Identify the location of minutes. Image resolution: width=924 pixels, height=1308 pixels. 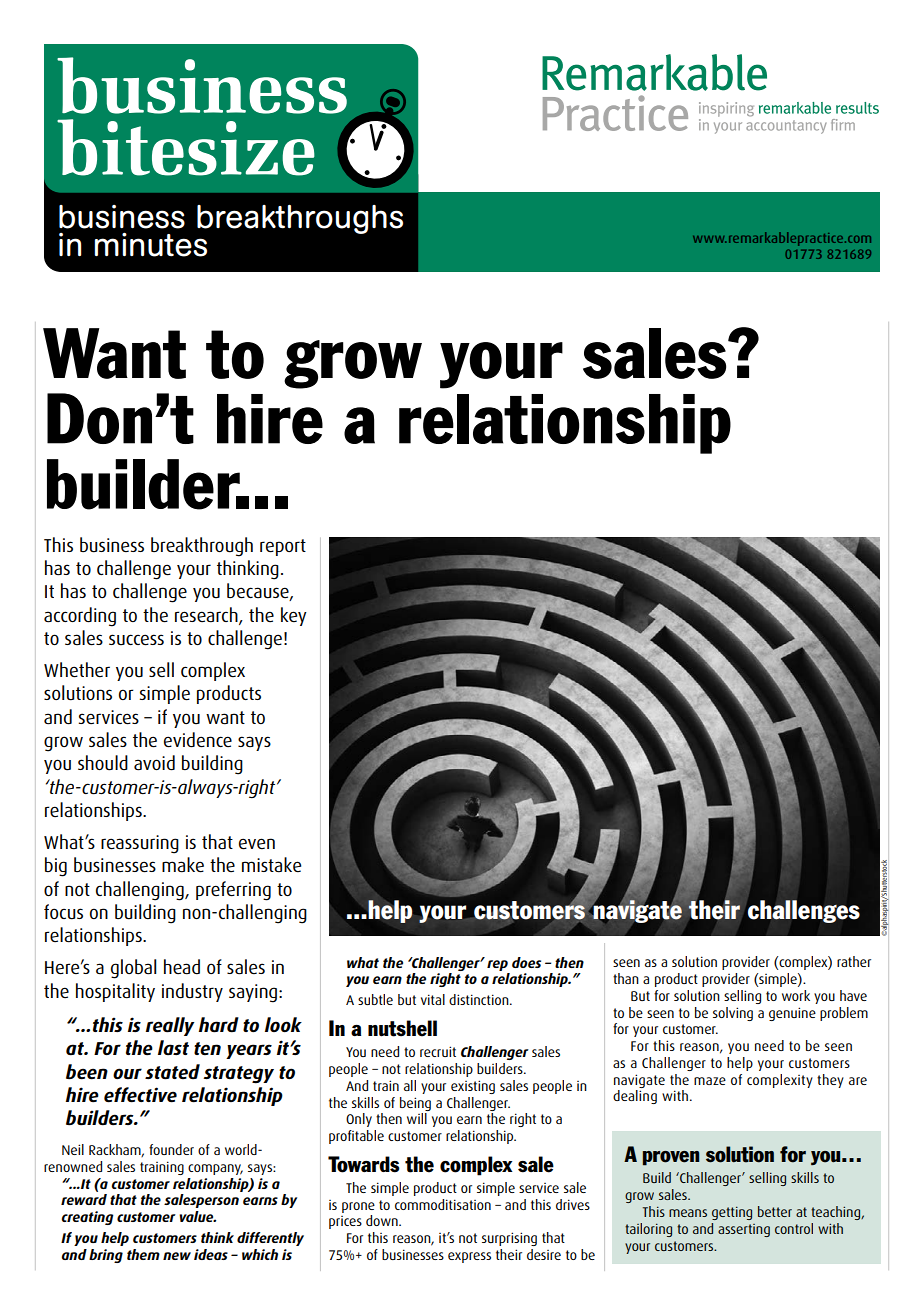
(150, 245).
